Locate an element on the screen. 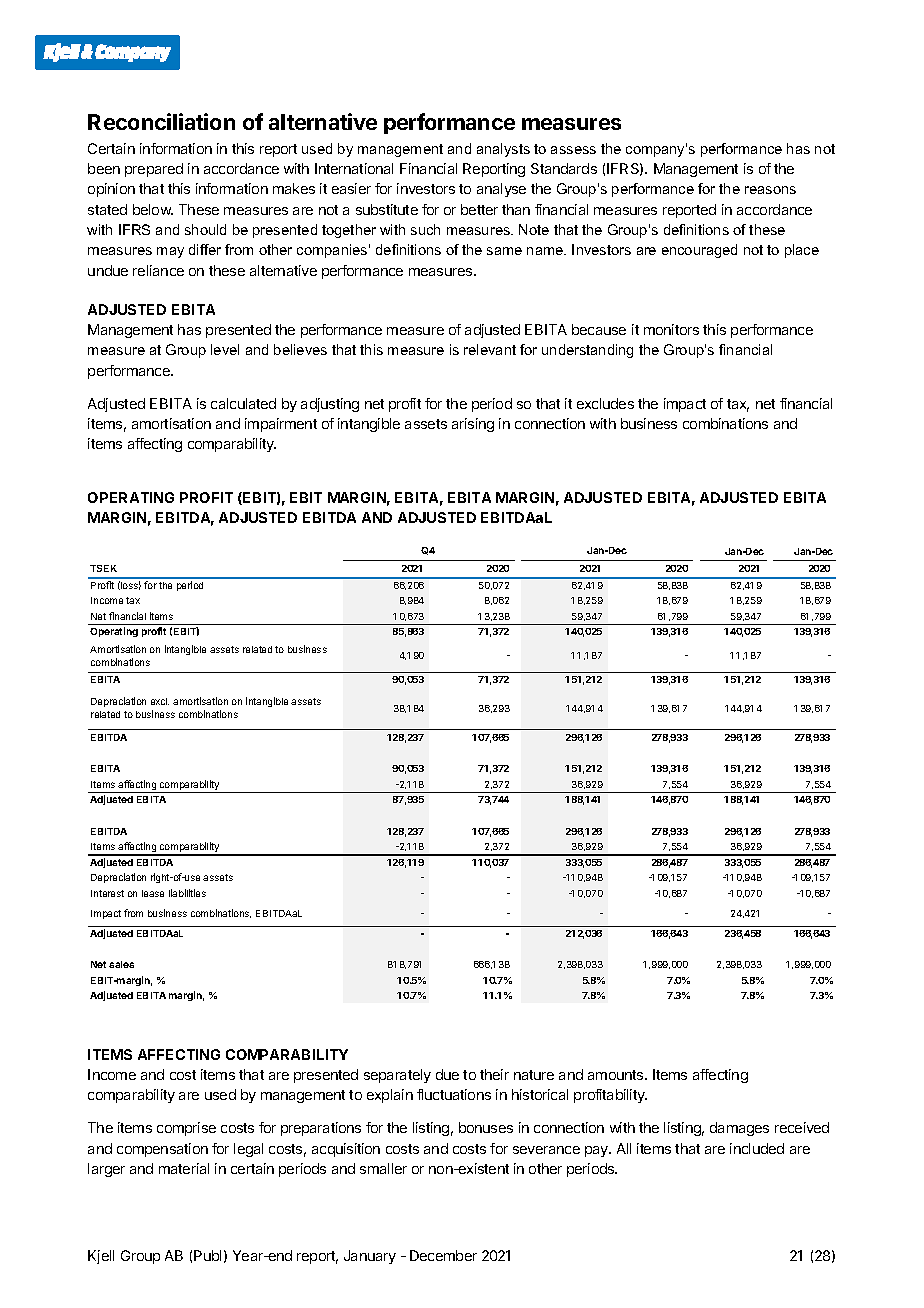  understanding is located at coordinates (587, 351).
